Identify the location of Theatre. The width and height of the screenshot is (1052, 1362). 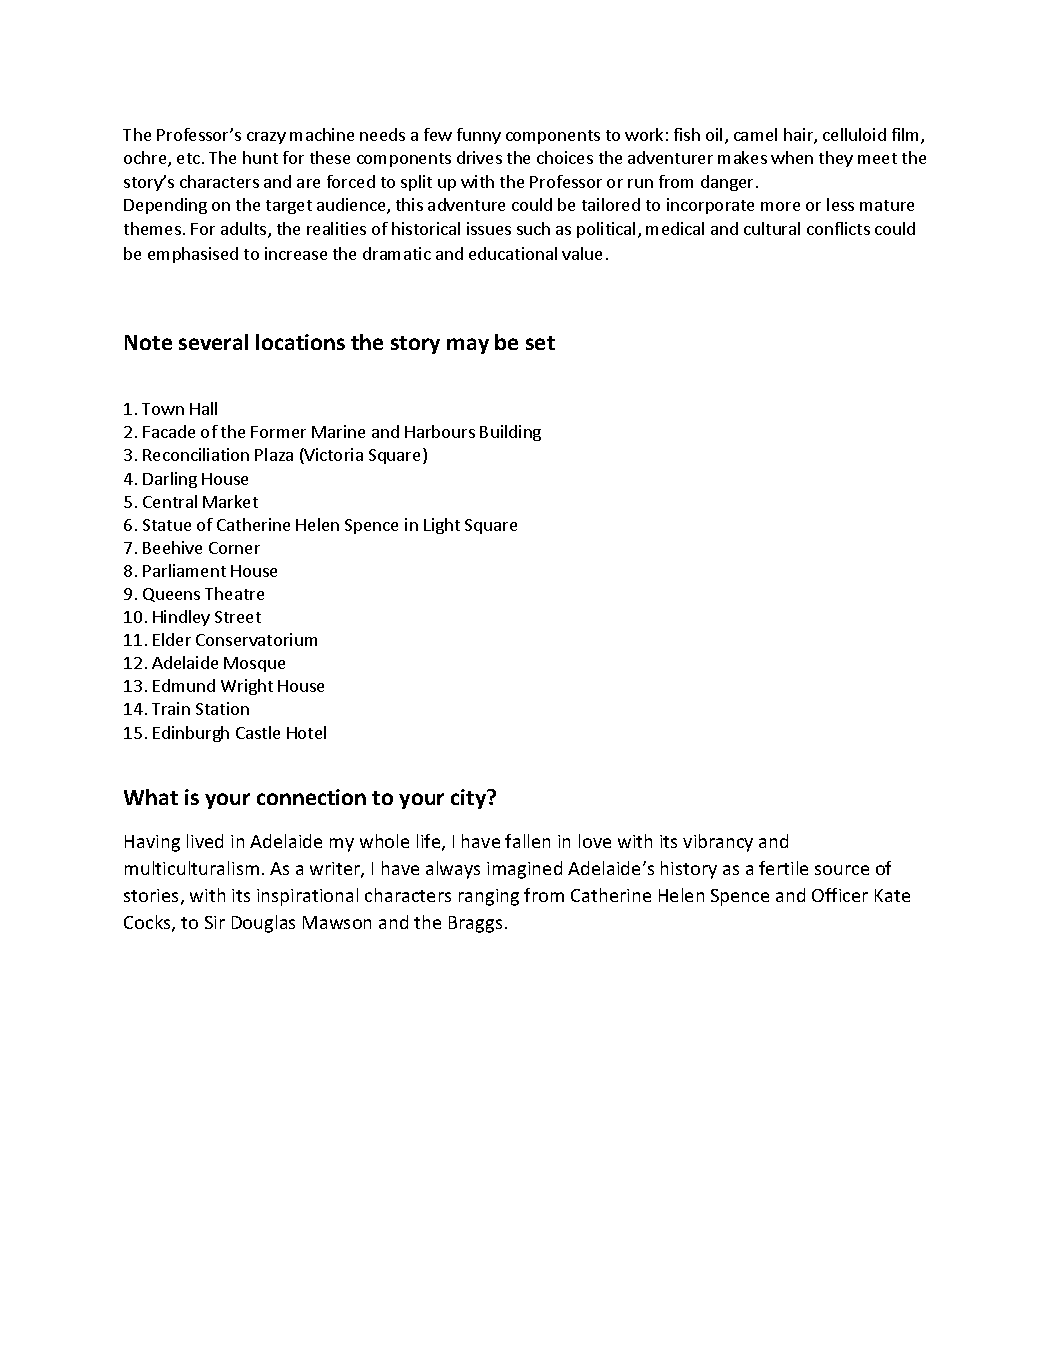
(234, 593).
